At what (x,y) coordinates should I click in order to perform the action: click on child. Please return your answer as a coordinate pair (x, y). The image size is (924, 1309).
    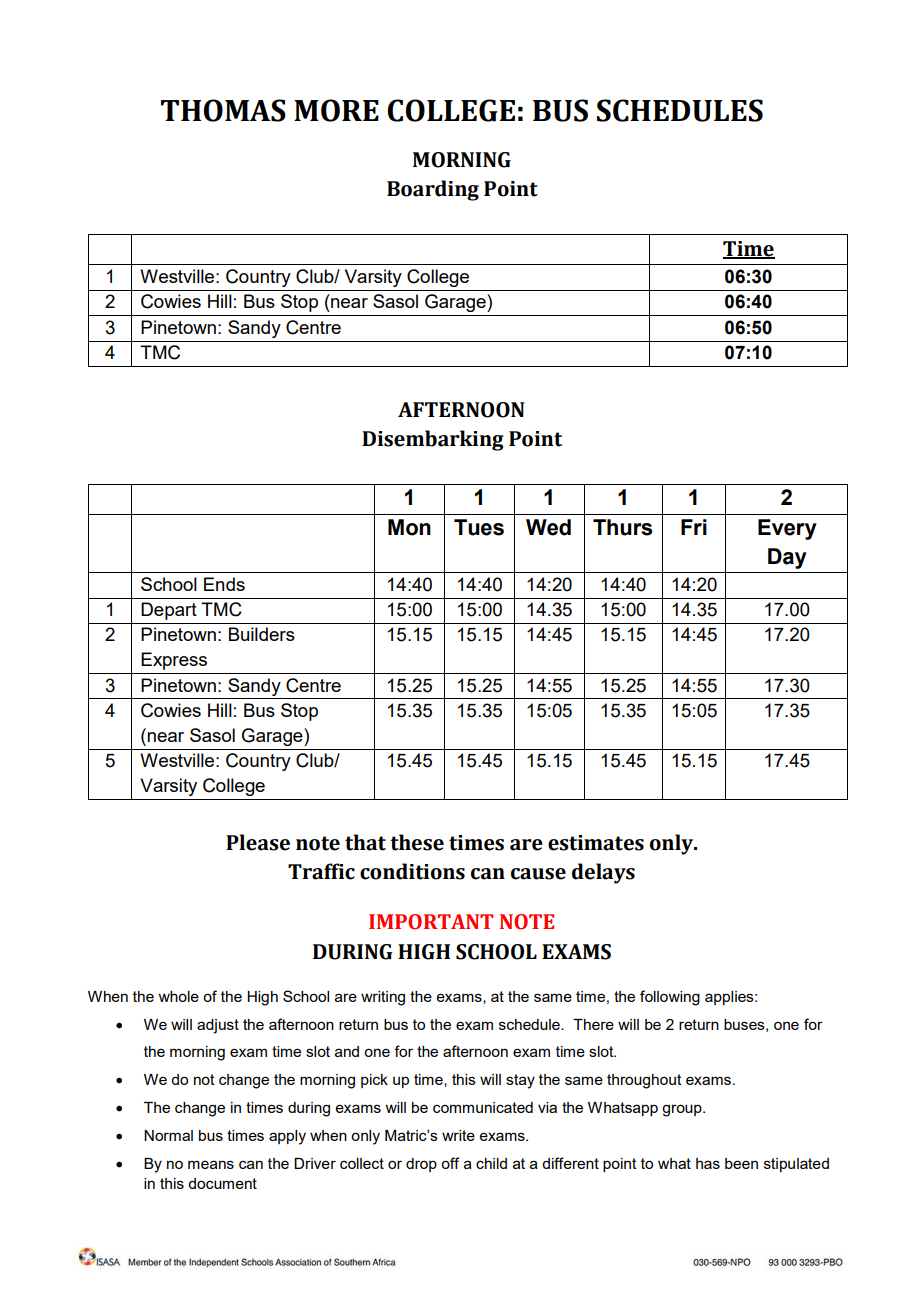
    Looking at the image, I should click on (491, 1163).
